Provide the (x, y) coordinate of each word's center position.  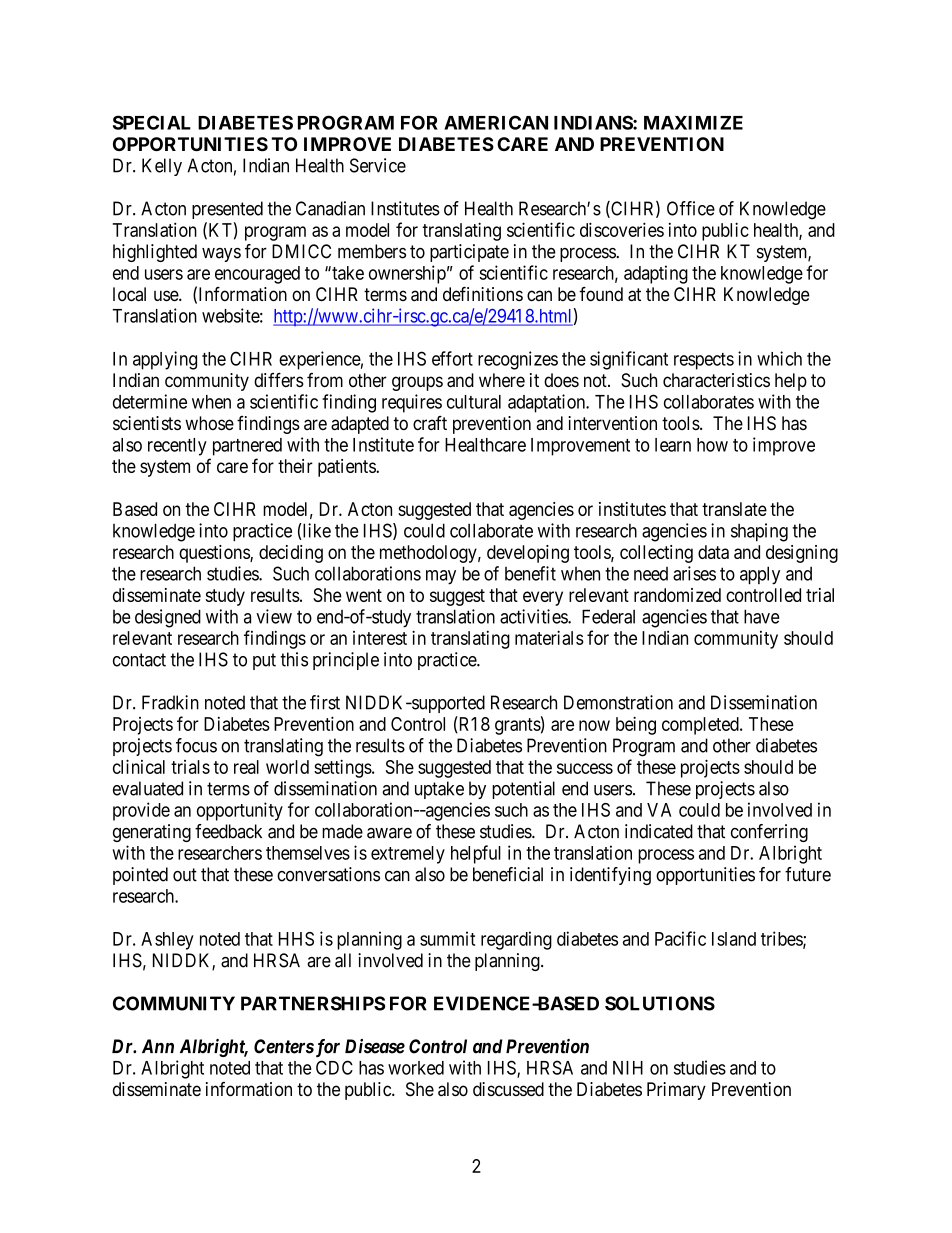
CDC (334, 1067)
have (762, 616)
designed (168, 618)
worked (416, 1068)
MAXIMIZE (693, 123)
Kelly (162, 167)
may (441, 577)
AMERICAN (496, 122)
